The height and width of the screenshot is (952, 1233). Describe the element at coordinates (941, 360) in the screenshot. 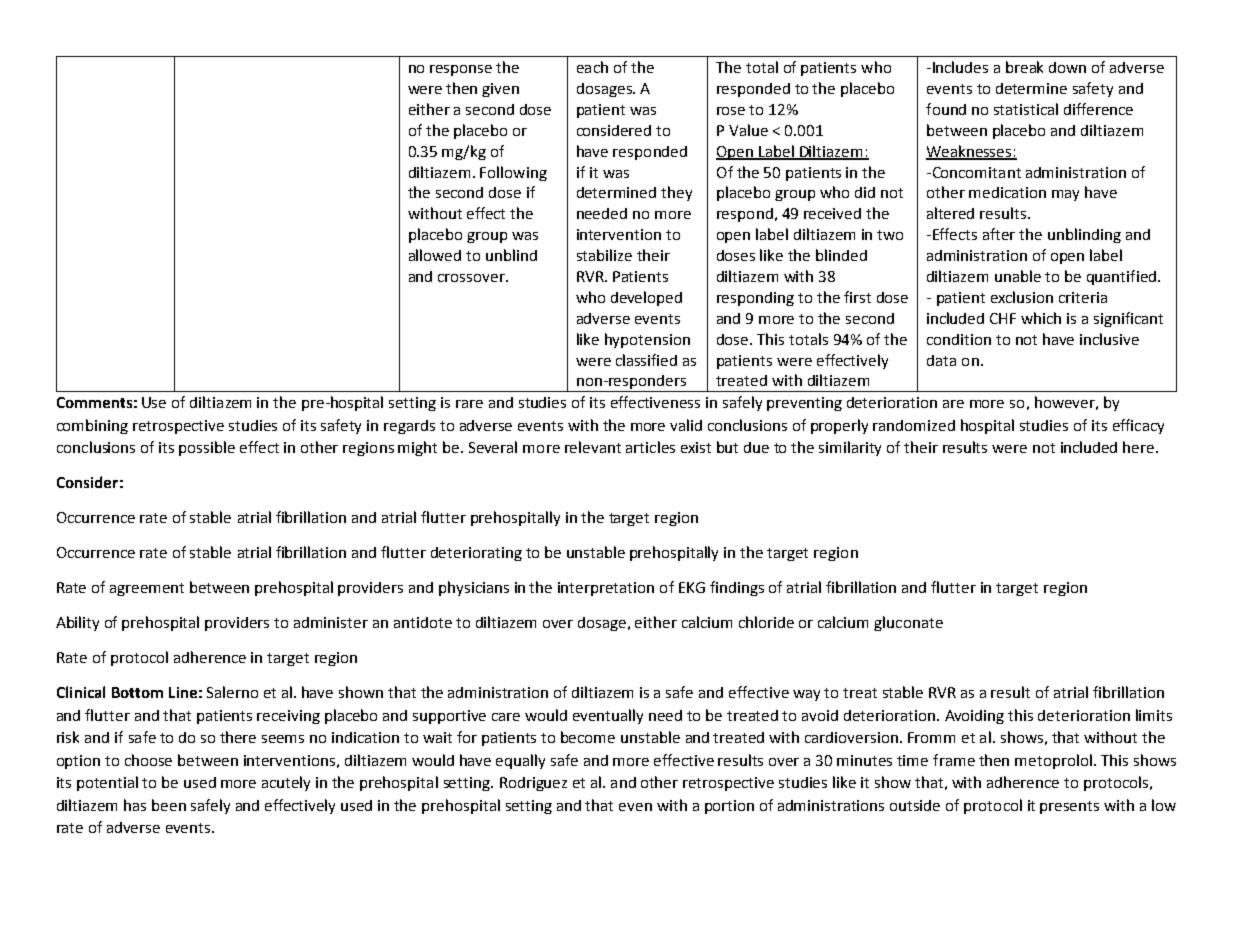

I see `data` at that location.
